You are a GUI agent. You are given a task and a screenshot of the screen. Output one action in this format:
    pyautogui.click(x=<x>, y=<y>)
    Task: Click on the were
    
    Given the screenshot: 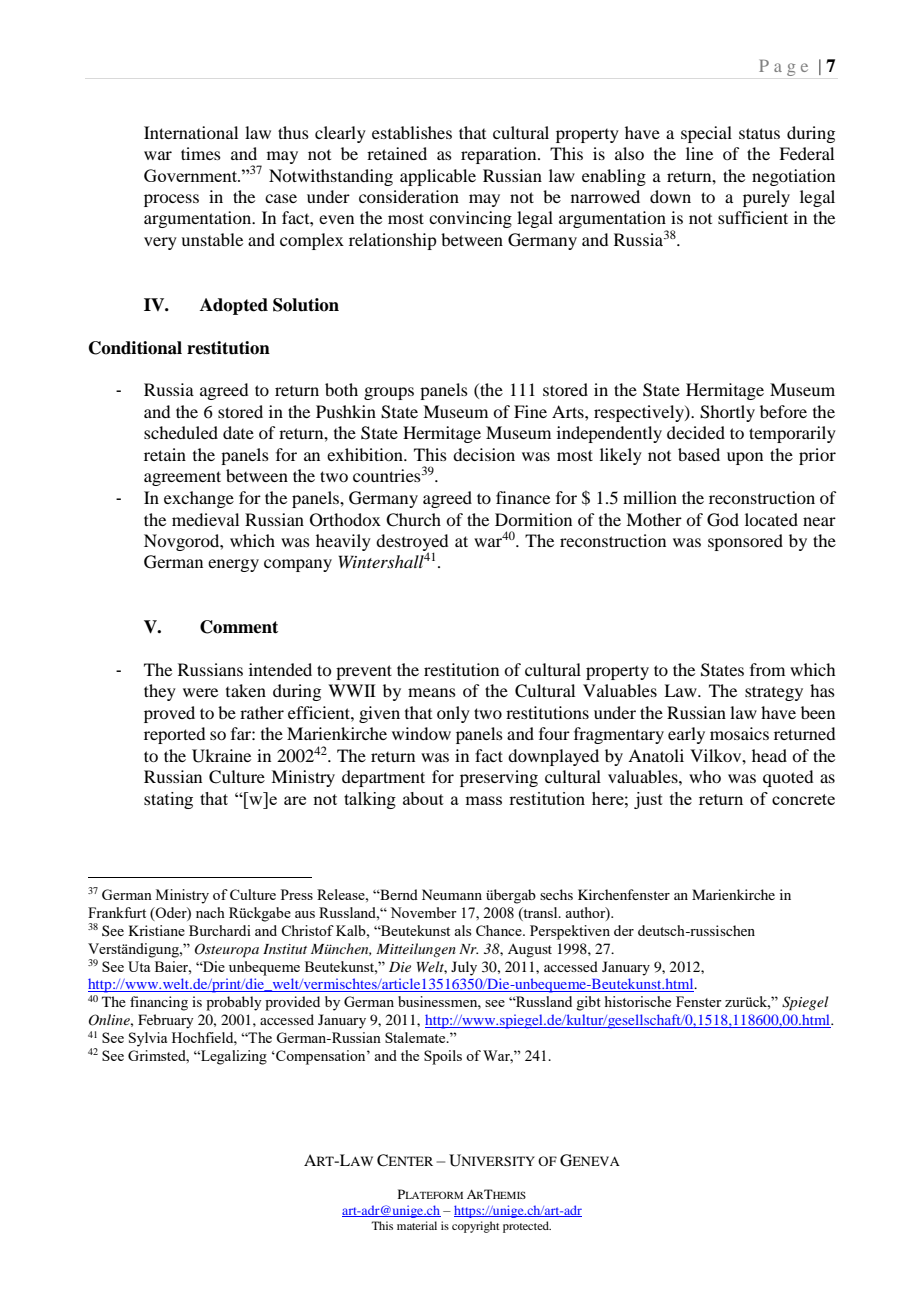 What is the action you would take?
    pyautogui.click(x=200, y=692)
